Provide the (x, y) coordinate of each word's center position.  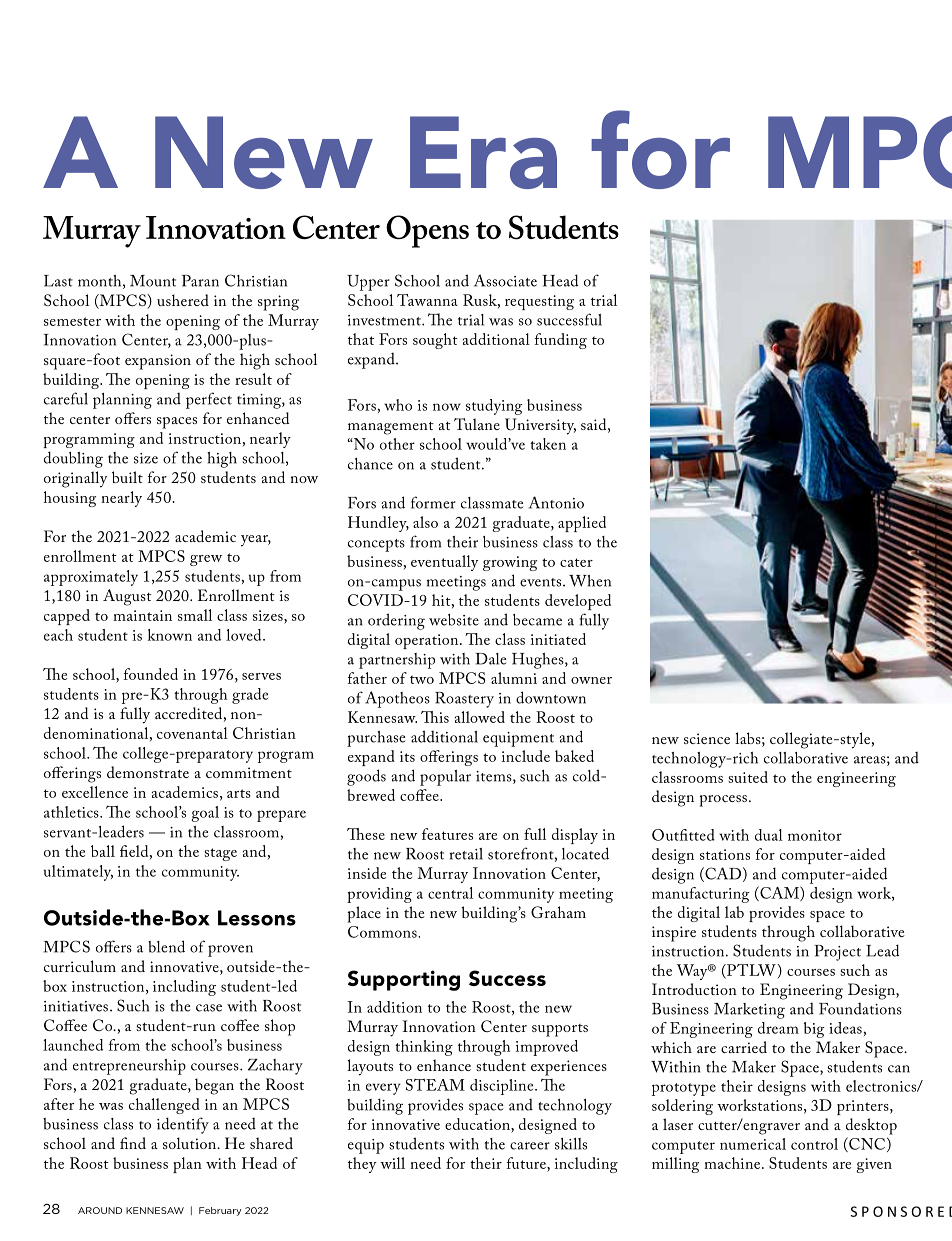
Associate (505, 280)
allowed (480, 717)
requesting (539, 302)
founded (151, 674)
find (133, 1143)
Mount (153, 281)
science (707, 738)
